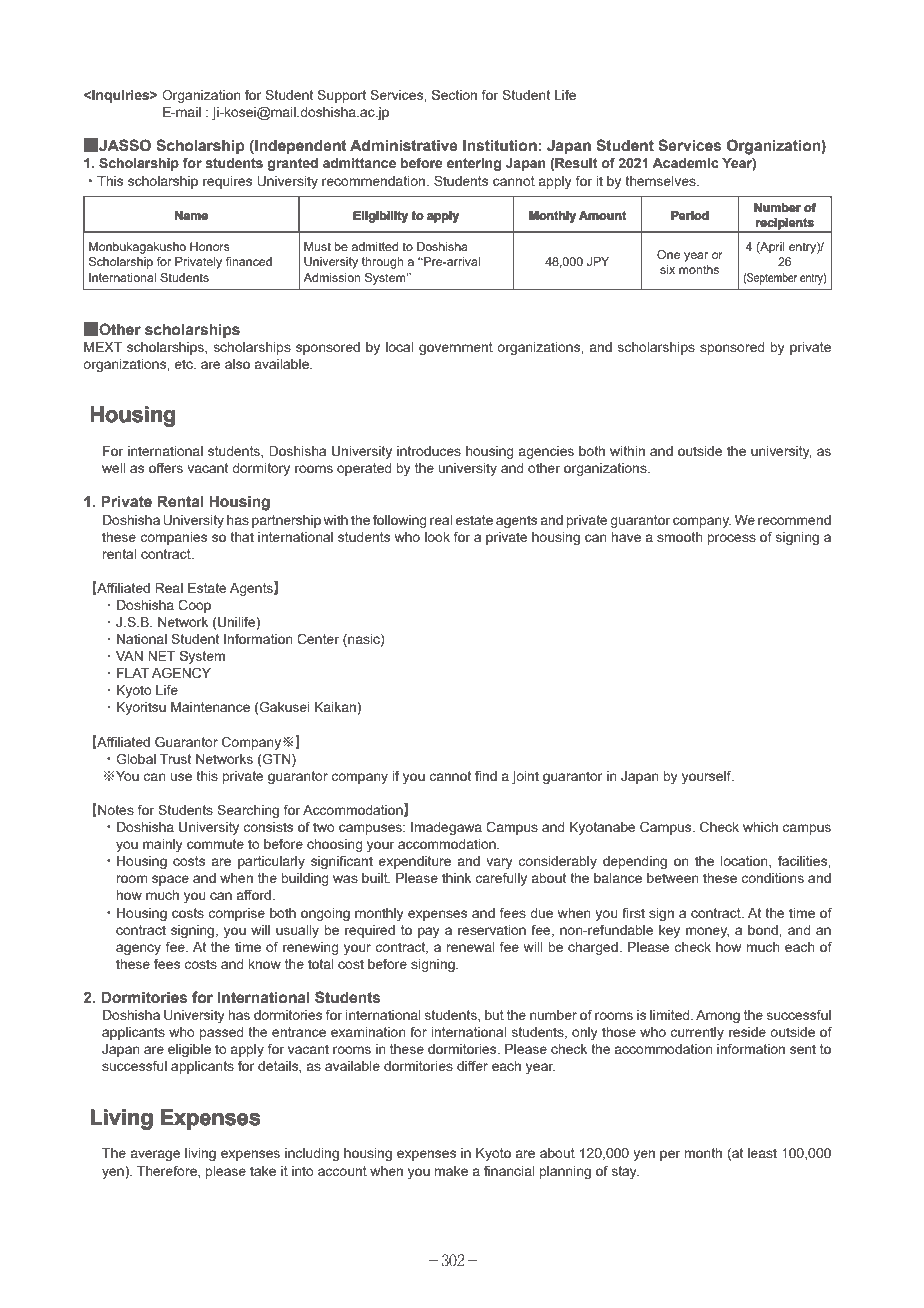 The height and width of the screenshot is (1308, 924). Describe the element at coordinates (451, 1171) in the screenshot. I see `make` at that location.
